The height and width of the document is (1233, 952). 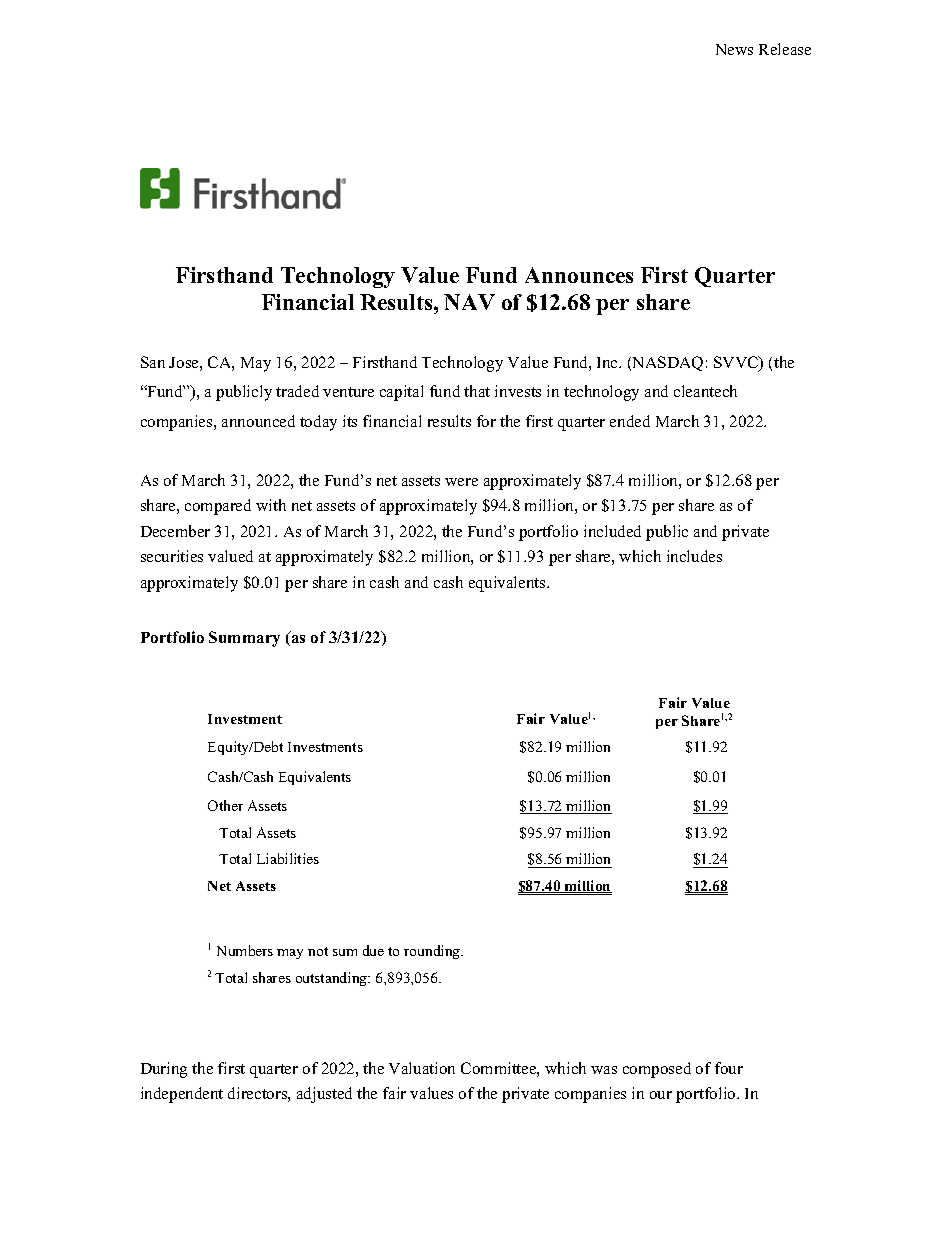 I want to click on Announces, so click(x=579, y=275).
